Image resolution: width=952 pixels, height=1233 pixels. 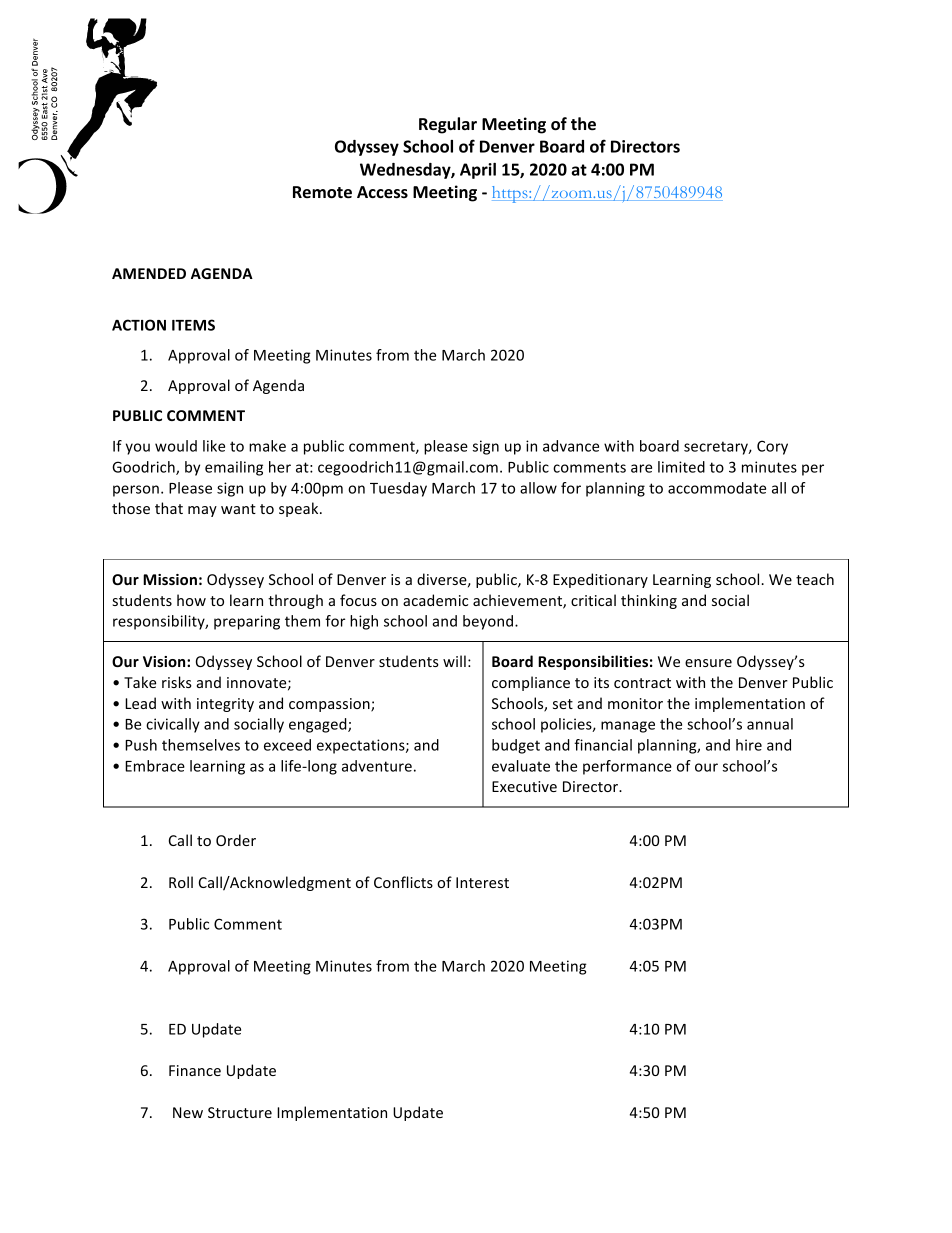 I want to click on April, so click(x=478, y=171).
